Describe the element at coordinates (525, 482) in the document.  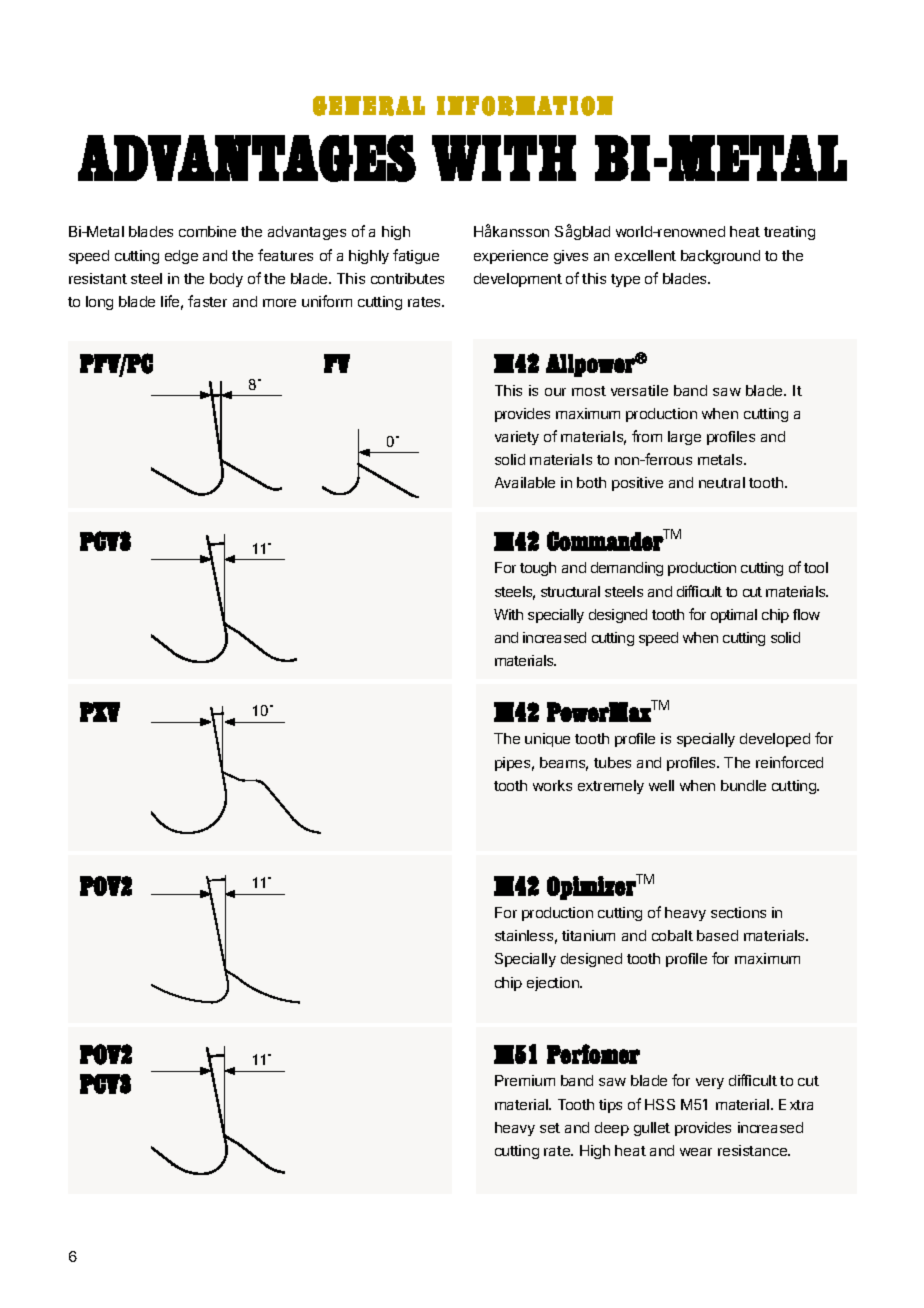
I see `Available` at that location.
